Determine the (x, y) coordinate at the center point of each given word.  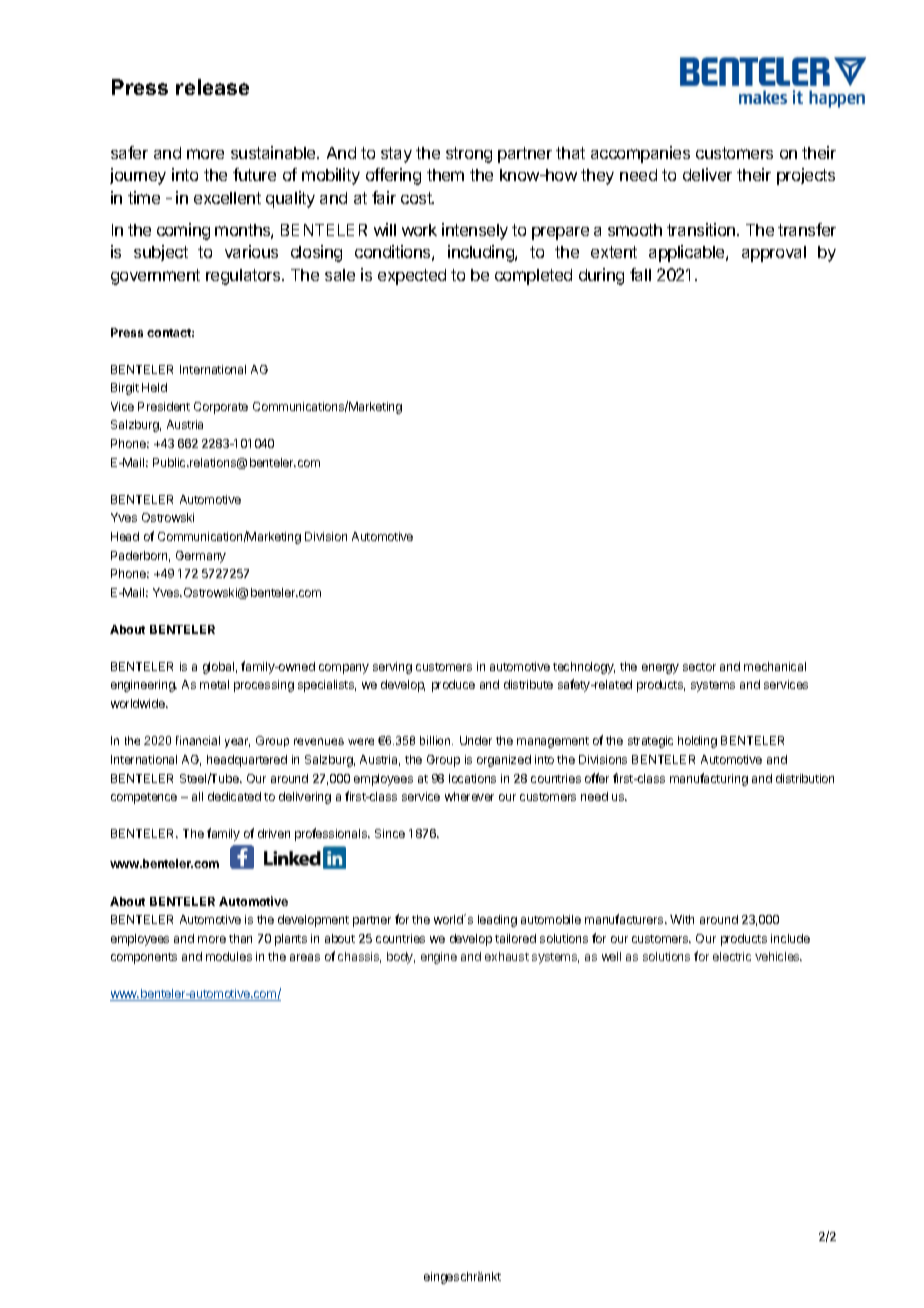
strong (469, 155)
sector (699, 667)
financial (198, 740)
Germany (201, 557)
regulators (244, 277)
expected (412, 277)
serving (392, 668)
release (212, 87)
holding (697, 742)
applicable (688, 253)
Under (476, 740)
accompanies (640, 154)
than (240, 938)
